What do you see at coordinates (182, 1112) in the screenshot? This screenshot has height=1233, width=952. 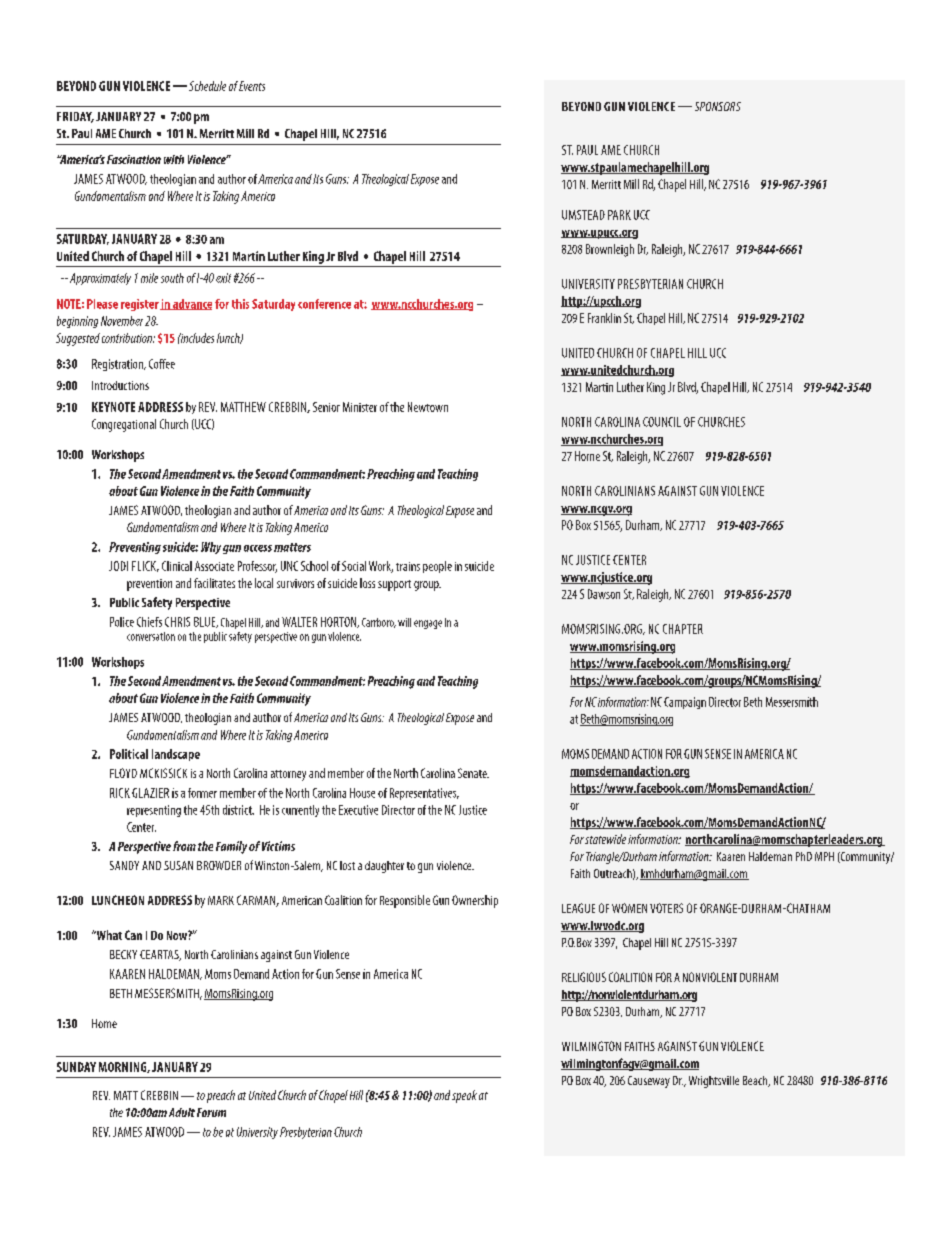 I see `Adult` at bounding box center [182, 1112].
